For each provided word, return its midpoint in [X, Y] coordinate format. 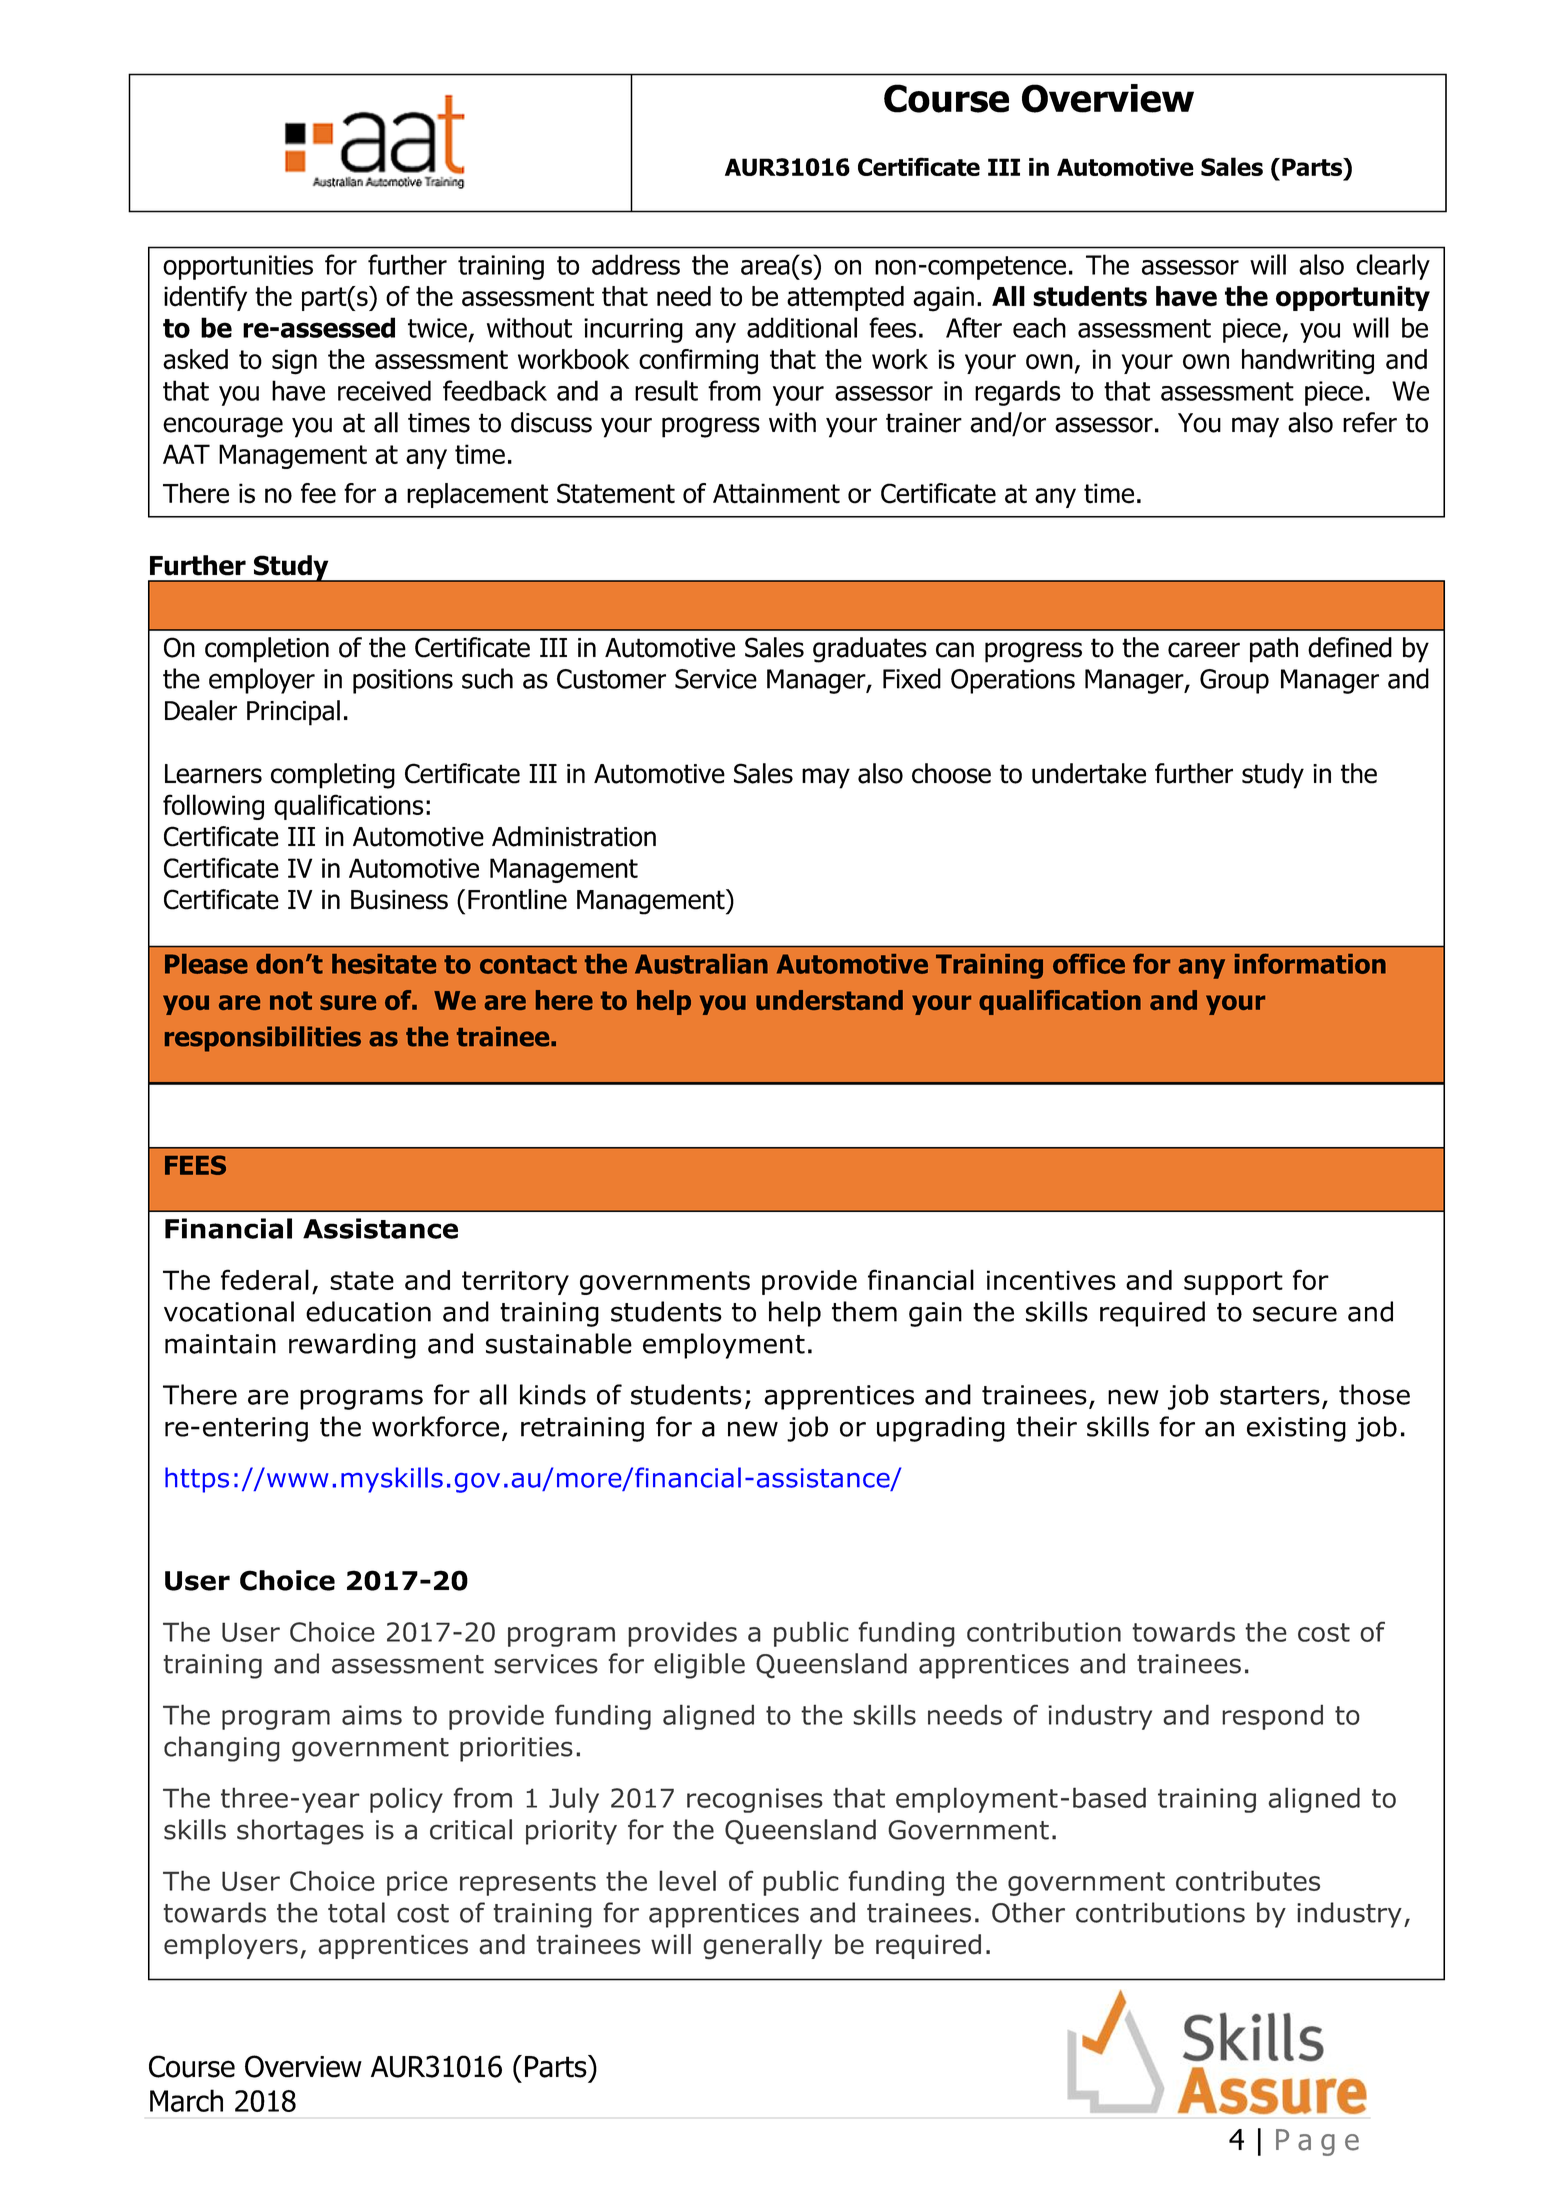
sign [294, 362]
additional [802, 327]
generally [762, 1947]
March [186, 2100]
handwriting [1308, 362]
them [864, 1311]
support [1233, 1283]
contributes [1248, 1880]
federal [265, 1279]
